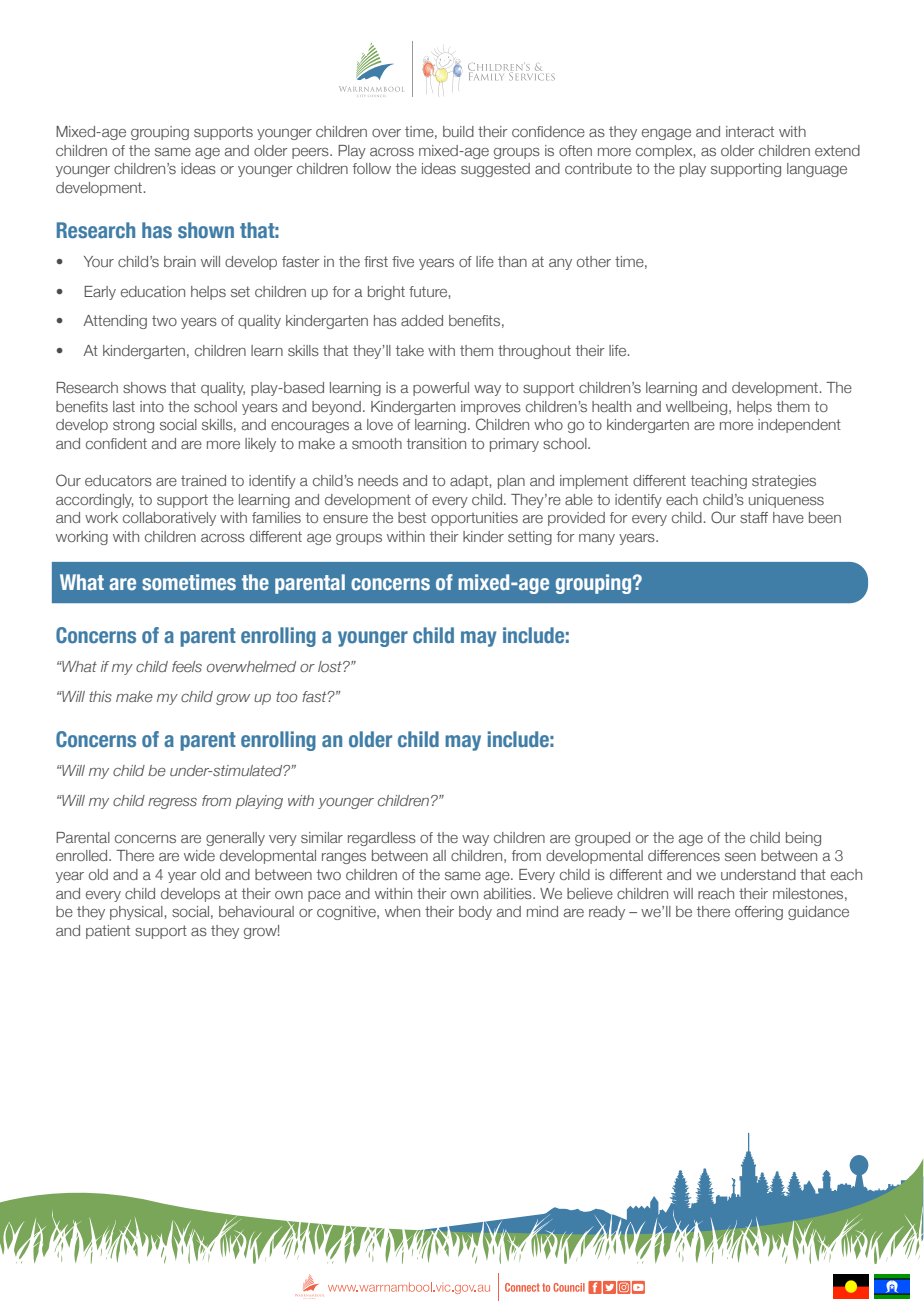 The width and height of the screenshot is (924, 1308). Describe the element at coordinates (474, 519) in the screenshot. I see `opportunities` at that location.
